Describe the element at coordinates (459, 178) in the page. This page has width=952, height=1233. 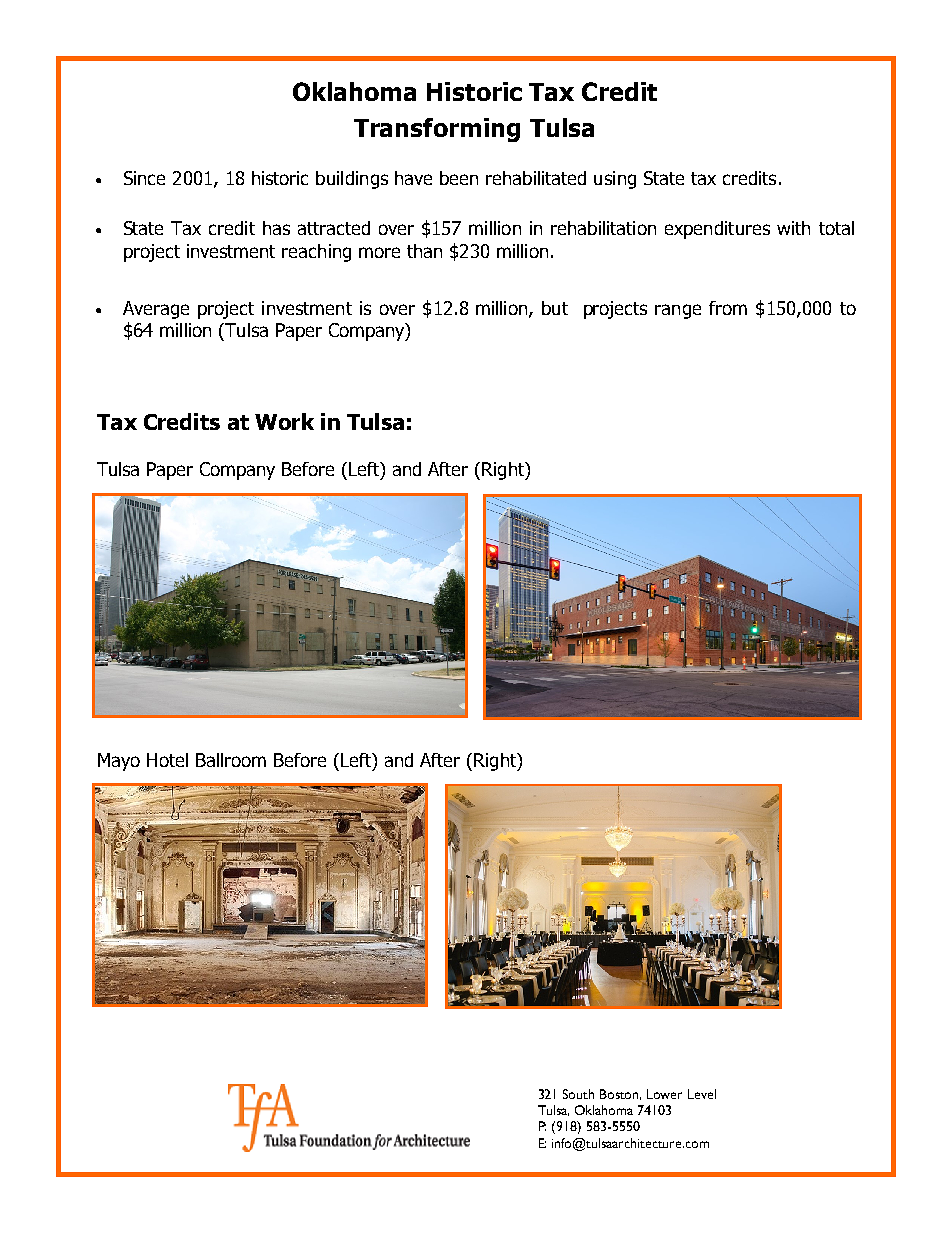
I see `been` at that location.
